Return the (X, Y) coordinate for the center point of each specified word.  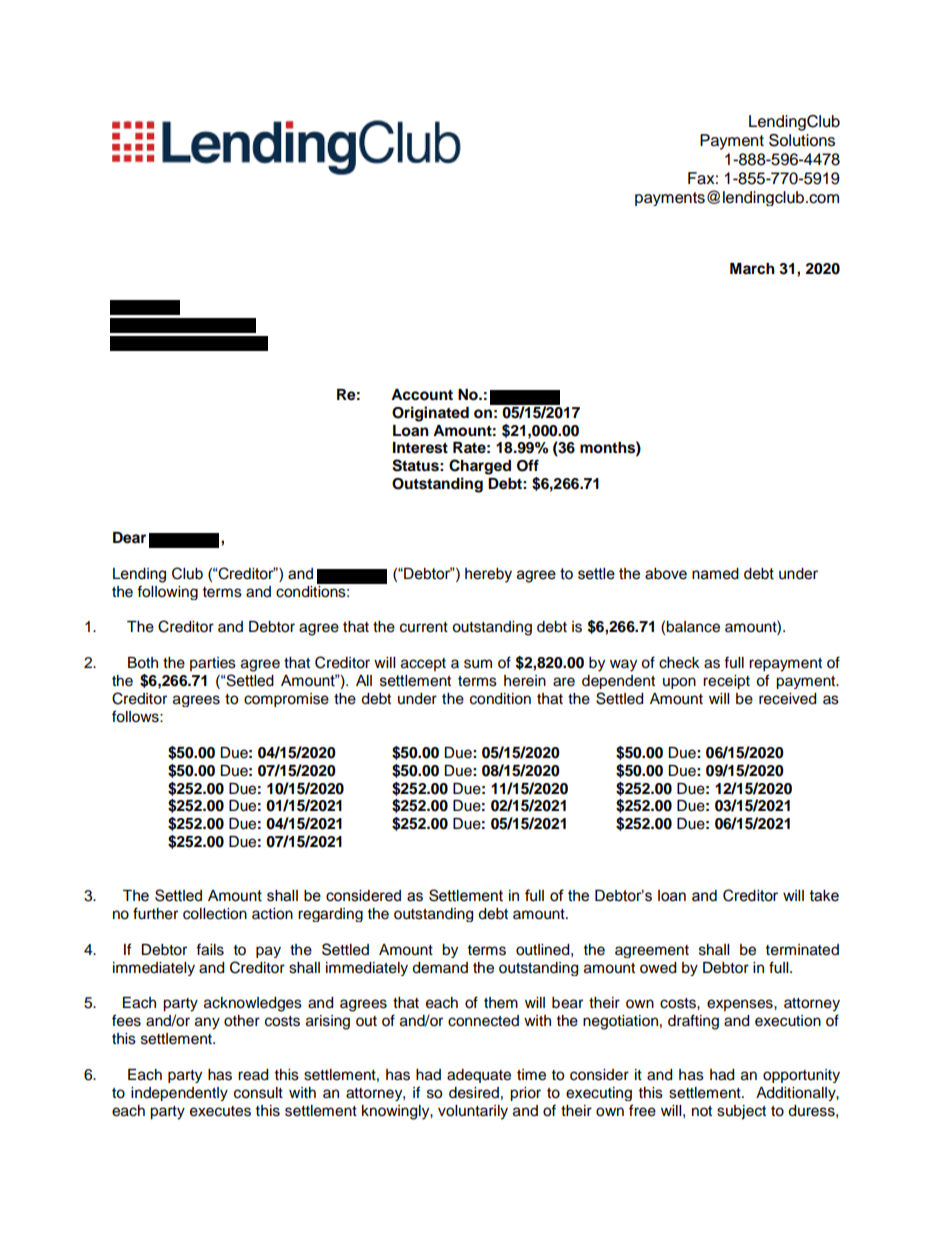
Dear (129, 538)
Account (422, 395)
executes (220, 1111)
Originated (430, 414)
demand (440, 968)
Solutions (802, 140)
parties (213, 664)
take (824, 896)
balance (693, 627)
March (752, 269)
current (424, 627)
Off (528, 465)
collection (215, 914)
